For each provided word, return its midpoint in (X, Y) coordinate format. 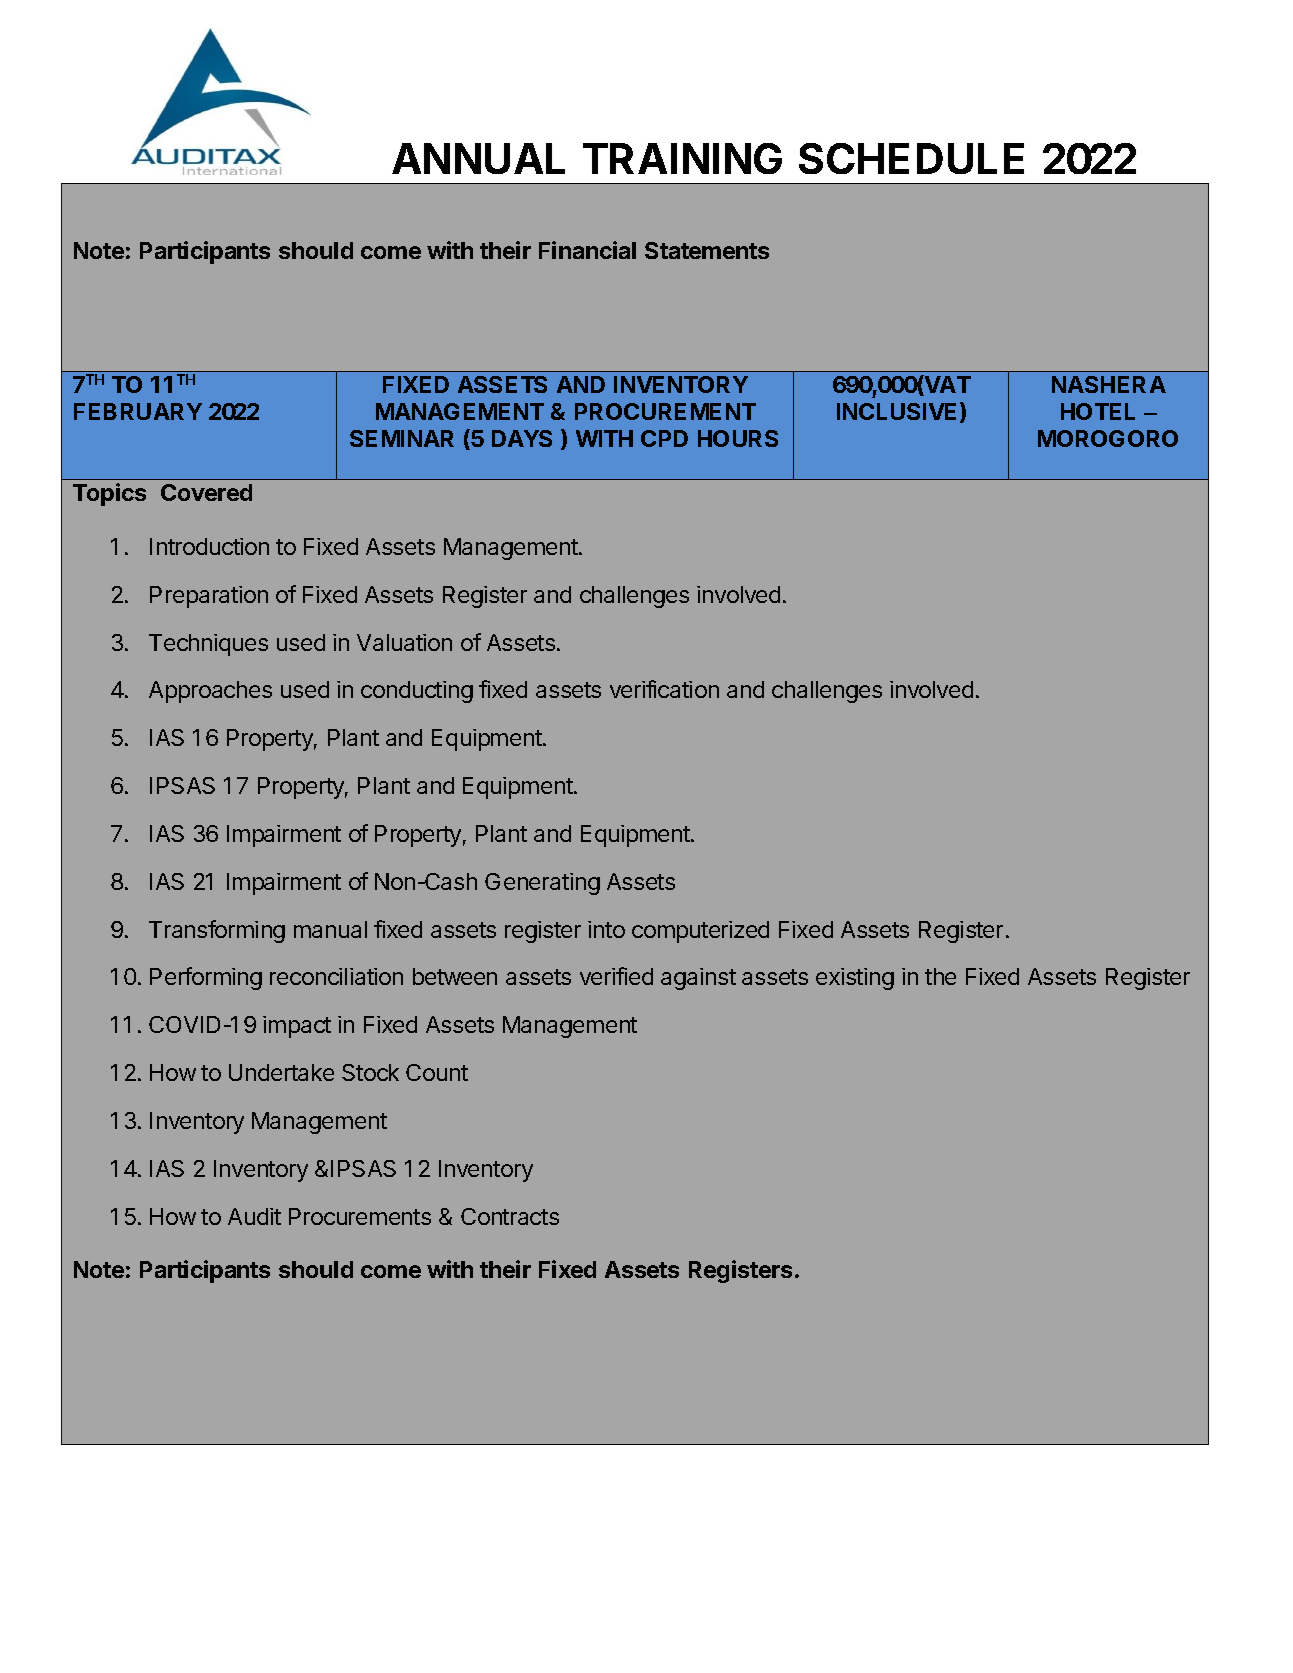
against (698, 979)
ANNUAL (478, 158)
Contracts (510, 1216)
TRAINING (682, 158)
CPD (664, 438)
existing (855, 979)
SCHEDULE (911, 158)
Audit (254, 1216)
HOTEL (1098, 411)
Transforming (217, 931)
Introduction (209, 546)
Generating (542, 884)
